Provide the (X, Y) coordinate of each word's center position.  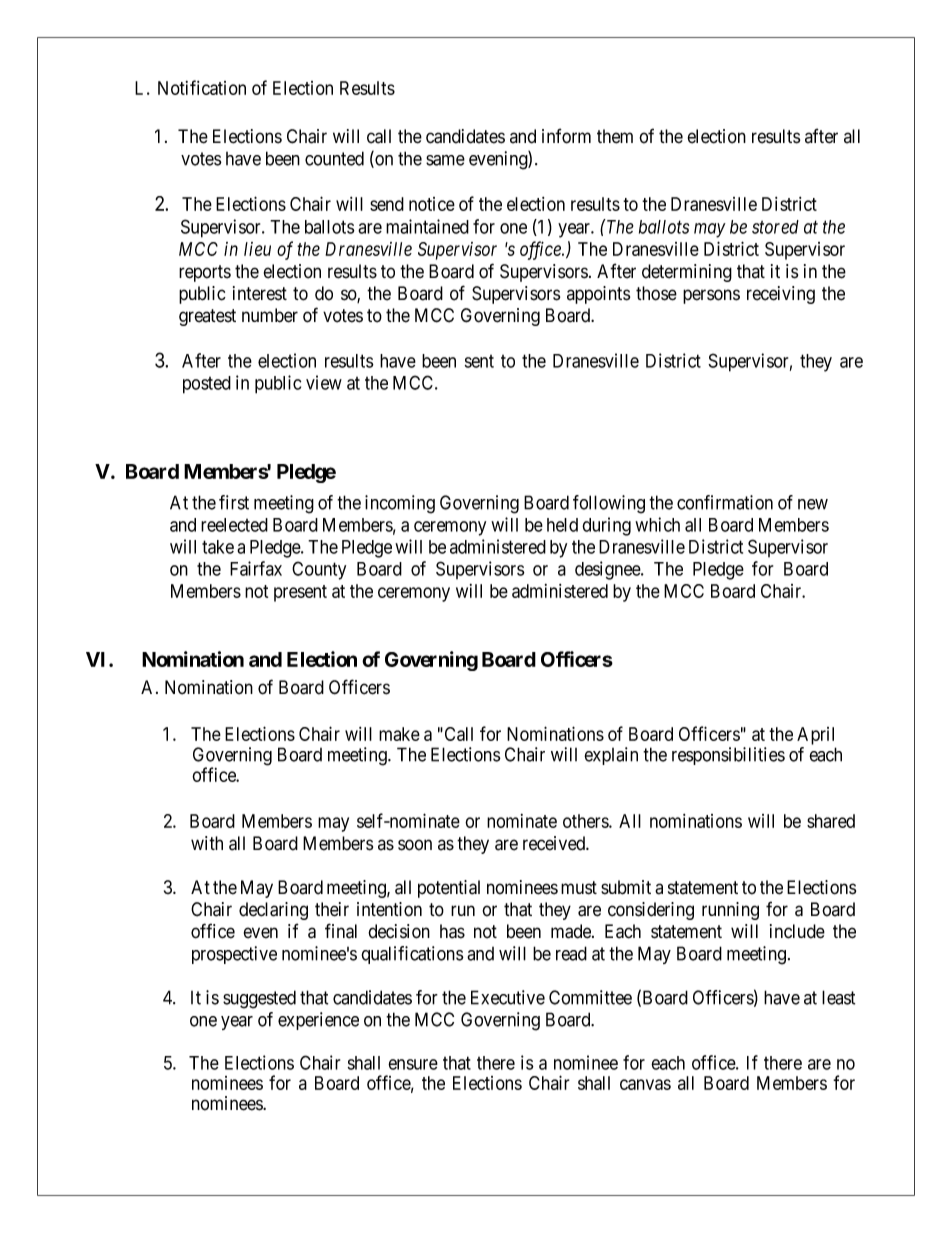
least (838, 997)
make (399, 734)
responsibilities (728, 756)
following (609, 504)
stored (775, 227)
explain (611, 756)
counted (334, 158)
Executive (508, 997)
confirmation (725, 502)
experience (318, 1021)
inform (566, 136)
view (324, 382)
